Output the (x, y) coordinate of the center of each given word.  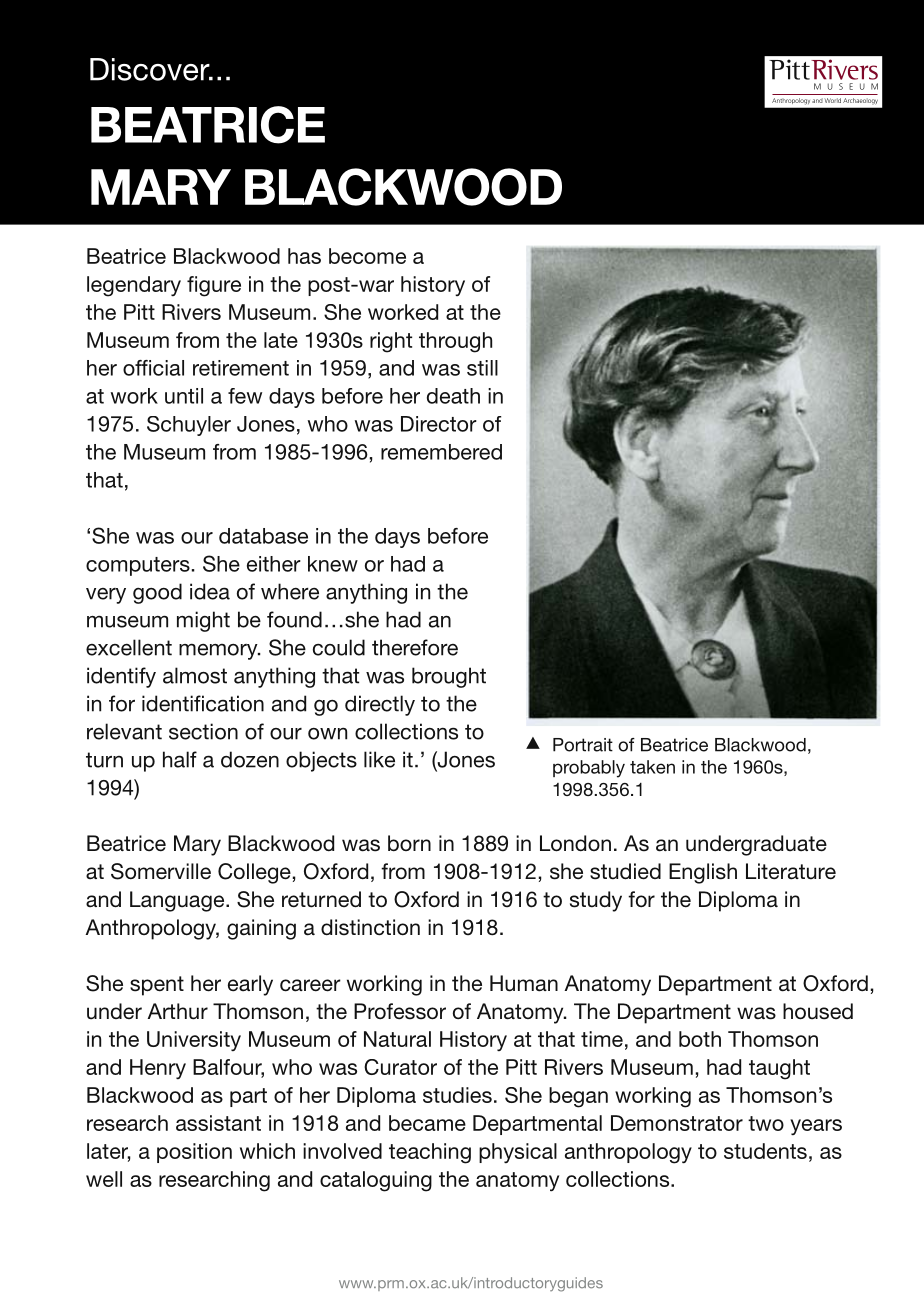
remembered (441, 452)
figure (214, 286)
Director (439, 424)
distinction (370, 927)
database (263, 536)
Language (178, 901)
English (703, 873)
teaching (430, 1153)
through (455, 342)
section (203, 731)
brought (449, 677)
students (765, 1151)
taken (652, 767)
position (194, 1153)
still (482, 368)
